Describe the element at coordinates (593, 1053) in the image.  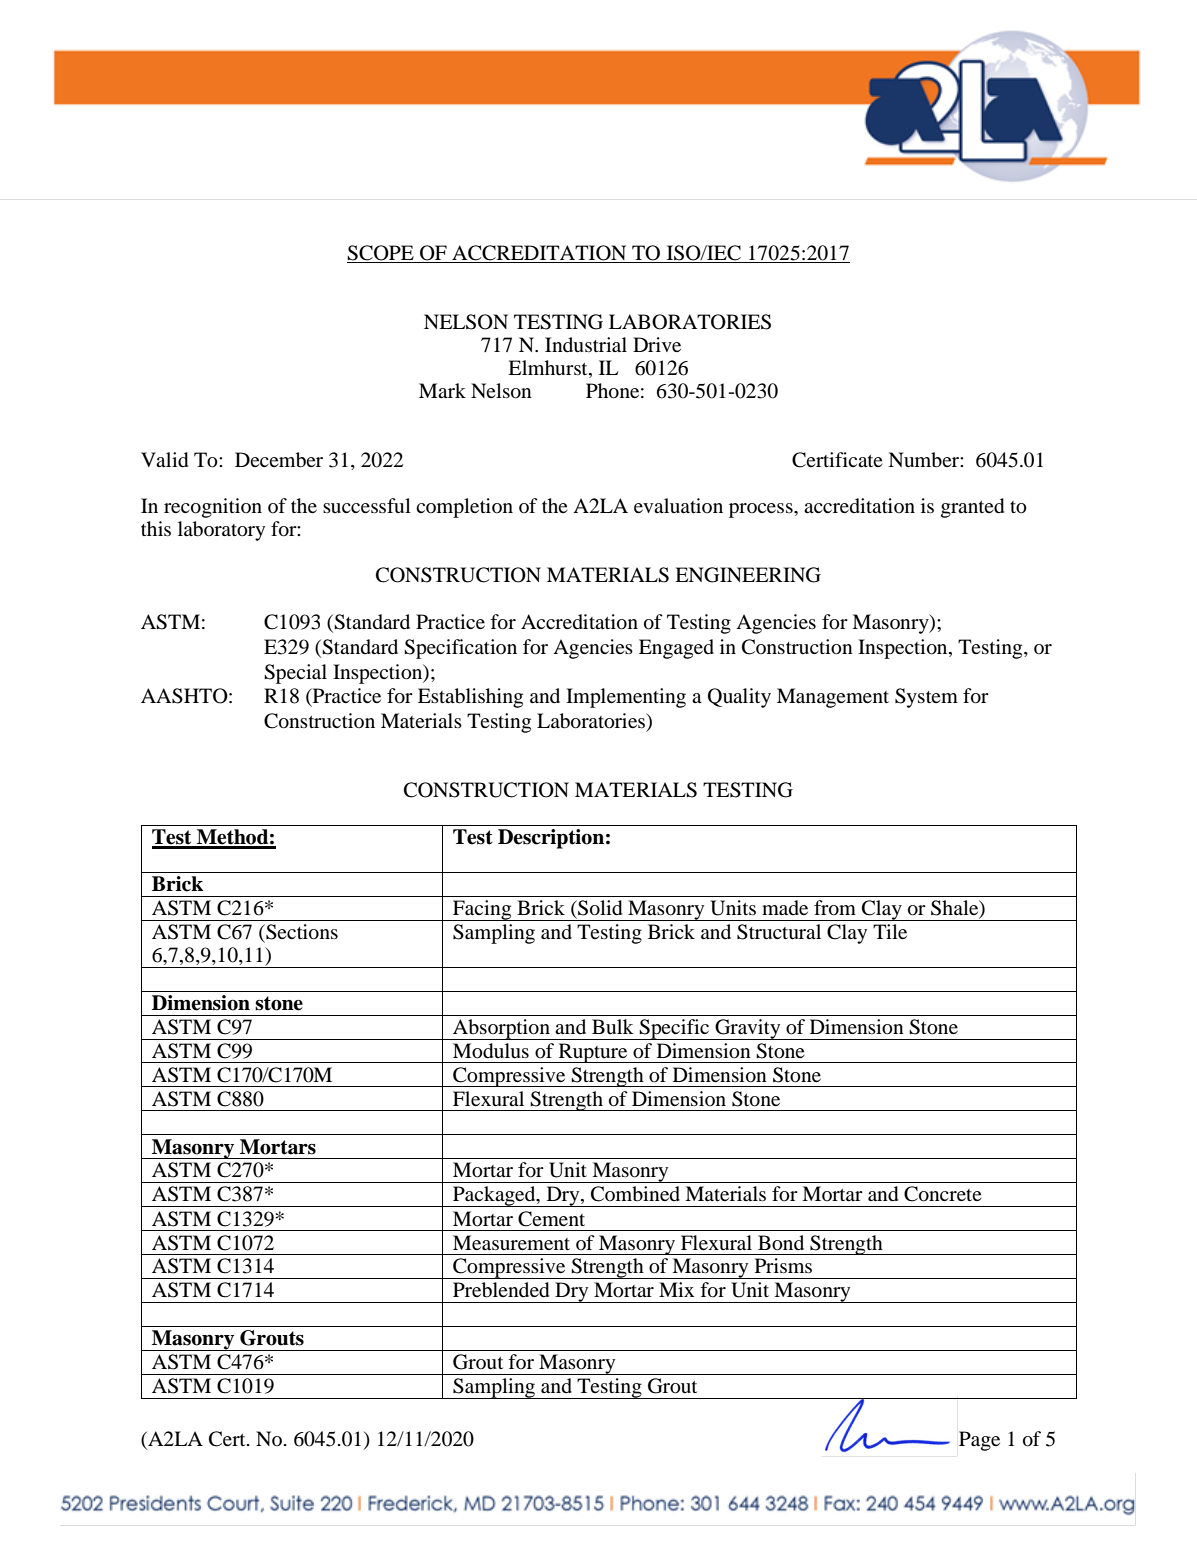
I see `Rupture` at that location.
